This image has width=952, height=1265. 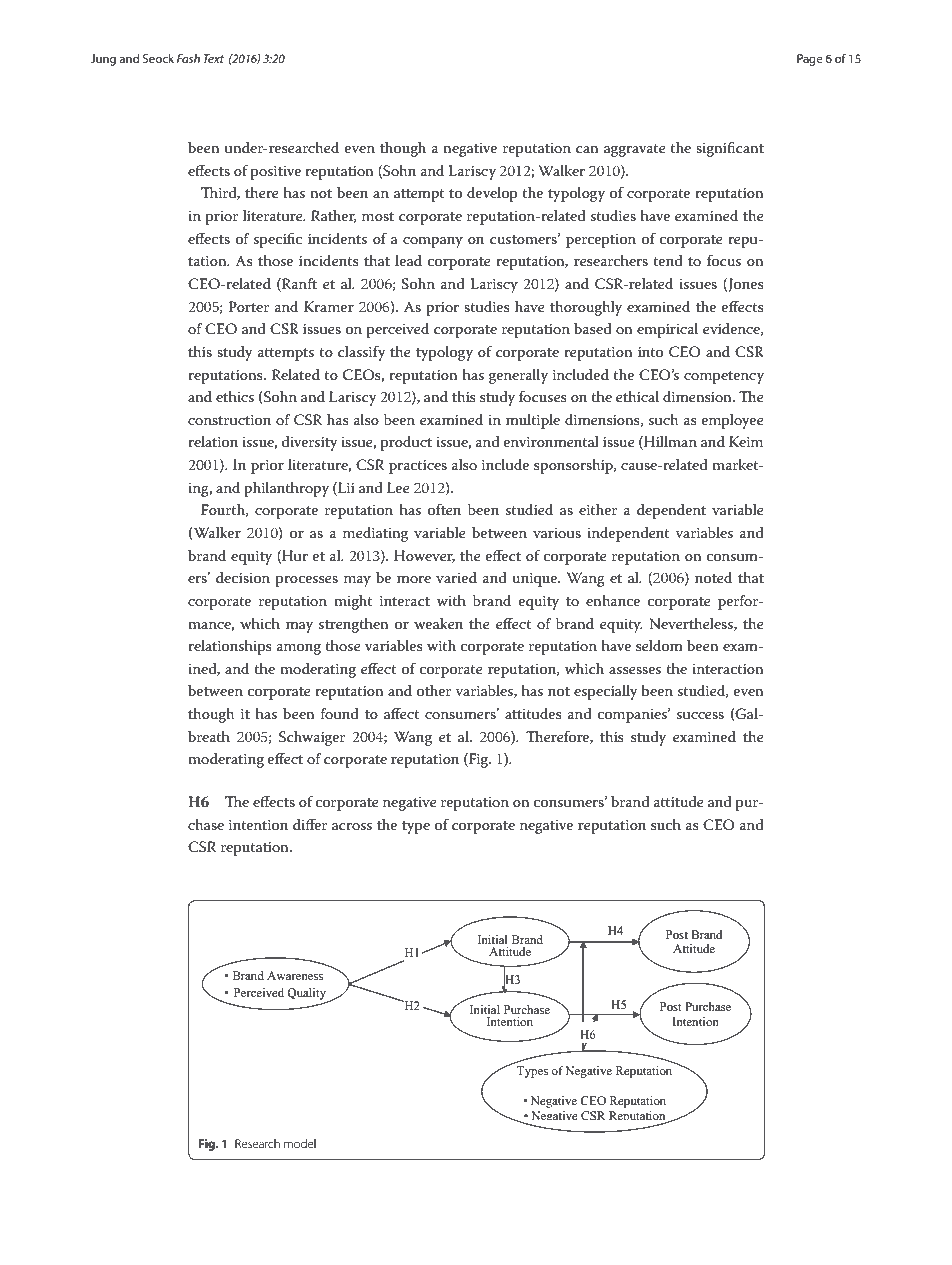 I want to click on noted, so click(x=713, y=577).
